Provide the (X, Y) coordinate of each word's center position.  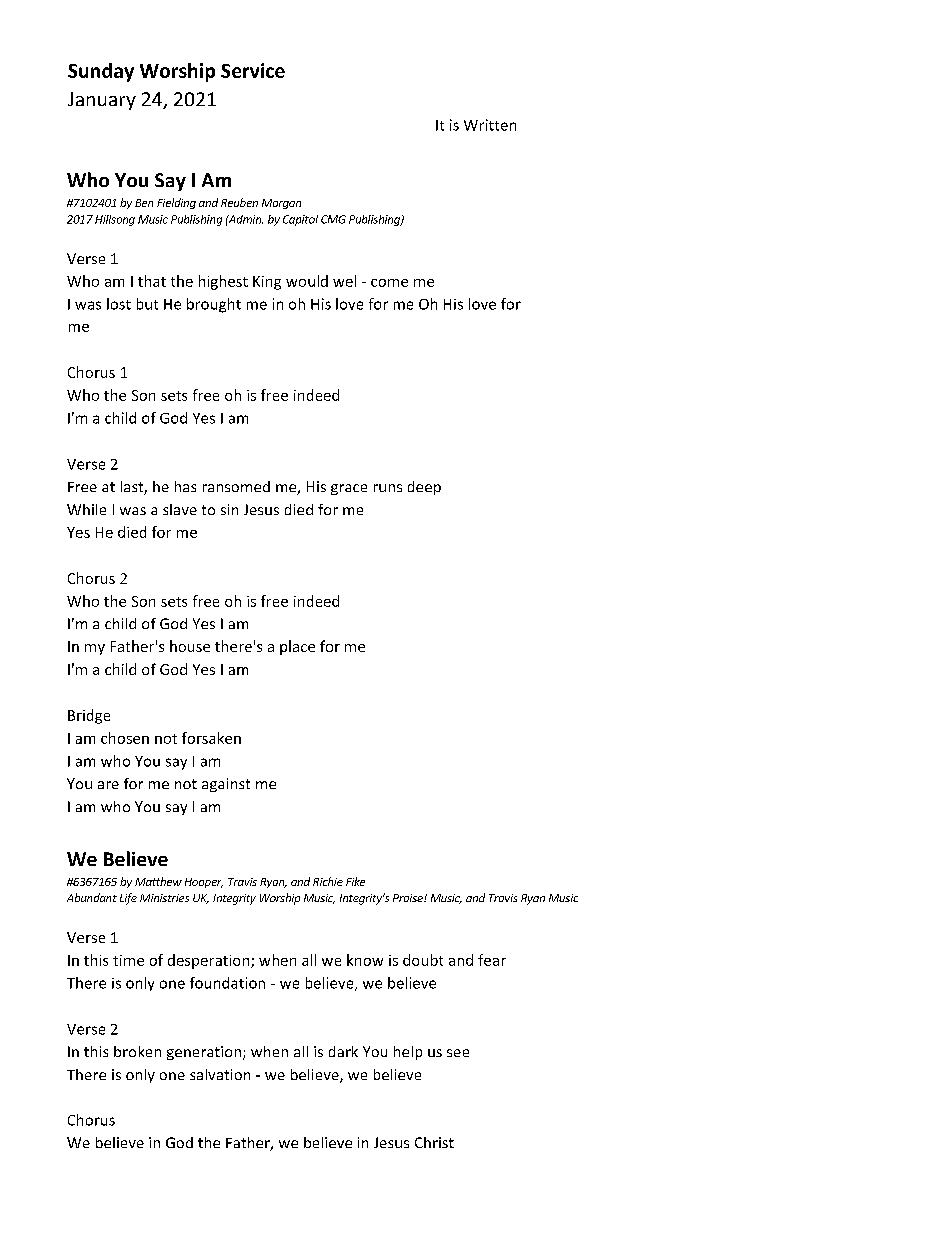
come (389, 283)
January (102, 101)
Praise (409, 898)
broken (137, 1051)
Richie (328, 881)
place (297, 647)
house (190, 646)
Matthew (158, 881)
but (147, 304)
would (307, 281)
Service (253, 70)
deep (424, 488)
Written (490, 125)
